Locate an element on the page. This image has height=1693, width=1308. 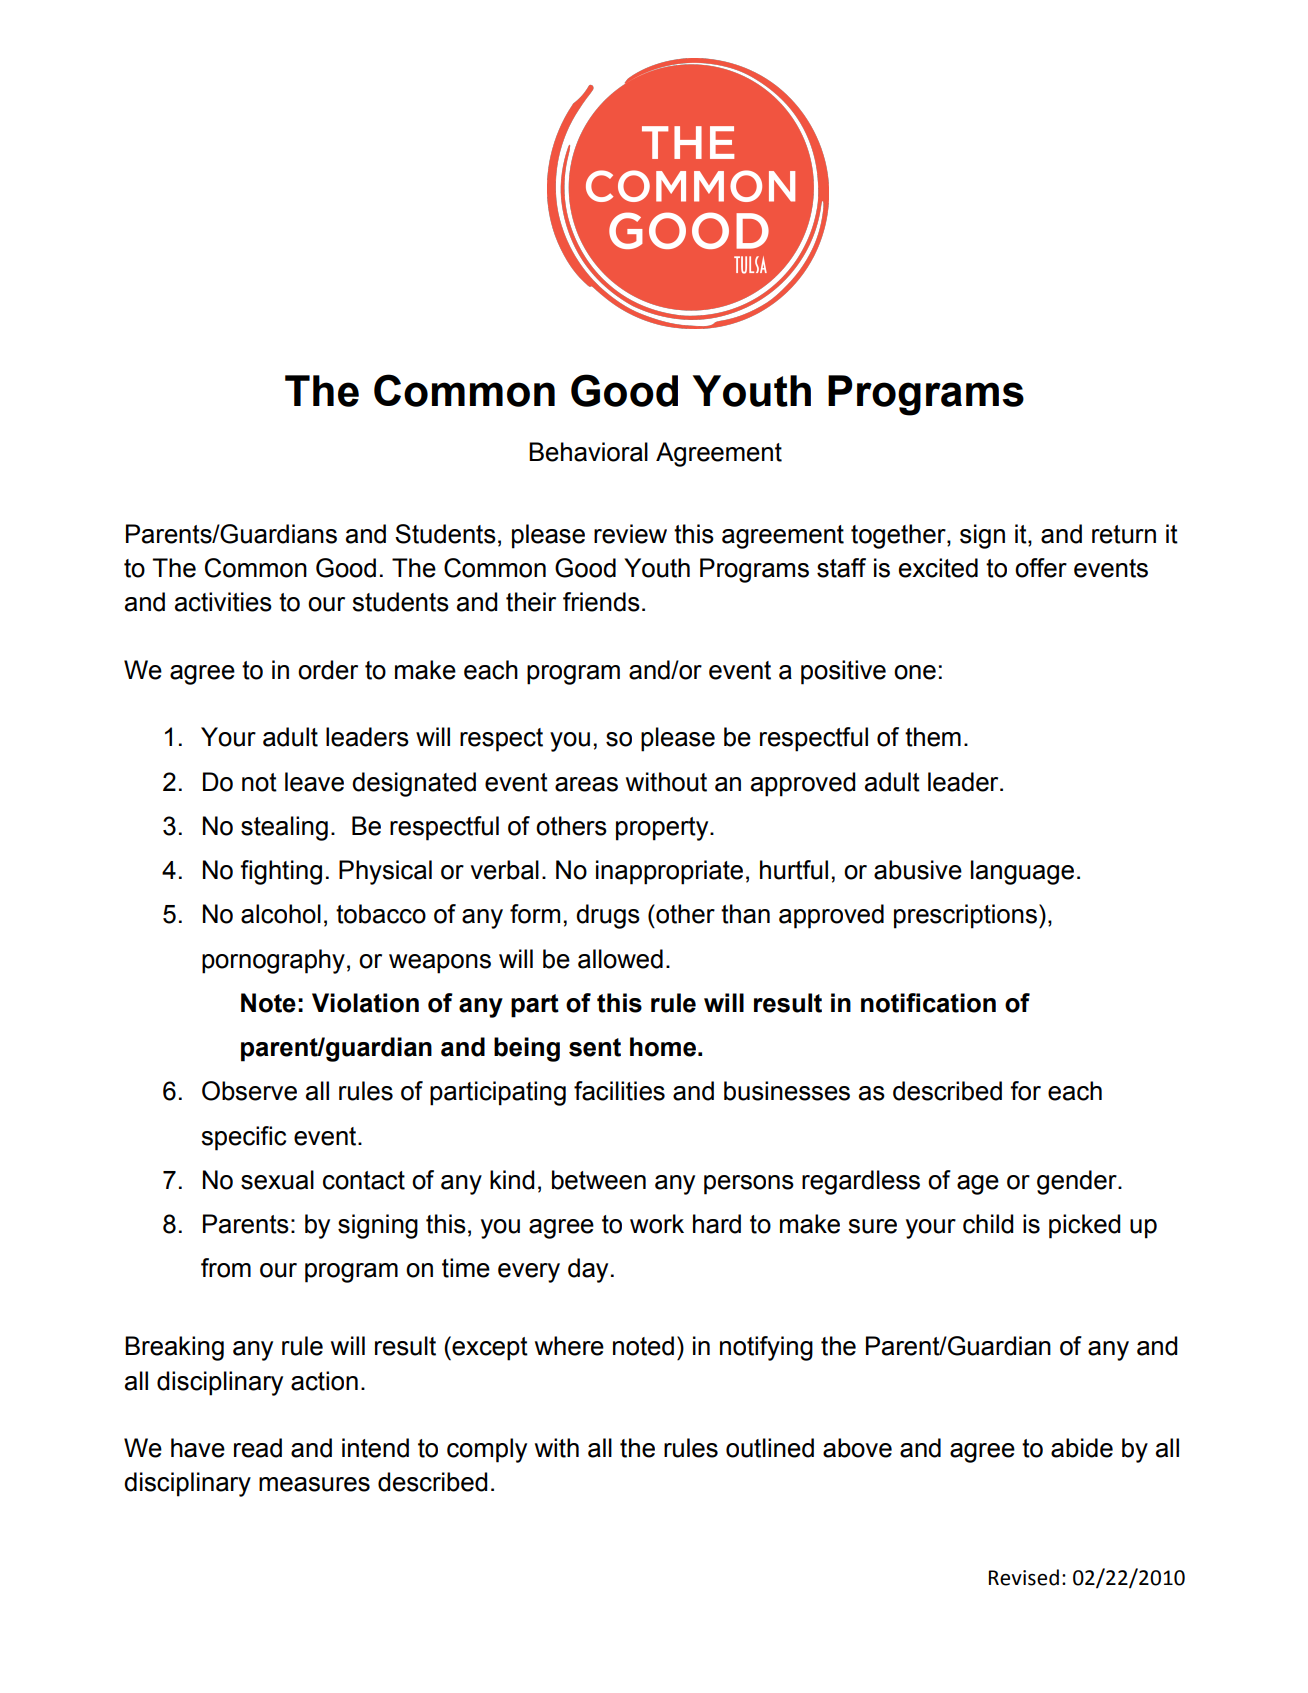
Violation is located at coordinates (365, 1003).
